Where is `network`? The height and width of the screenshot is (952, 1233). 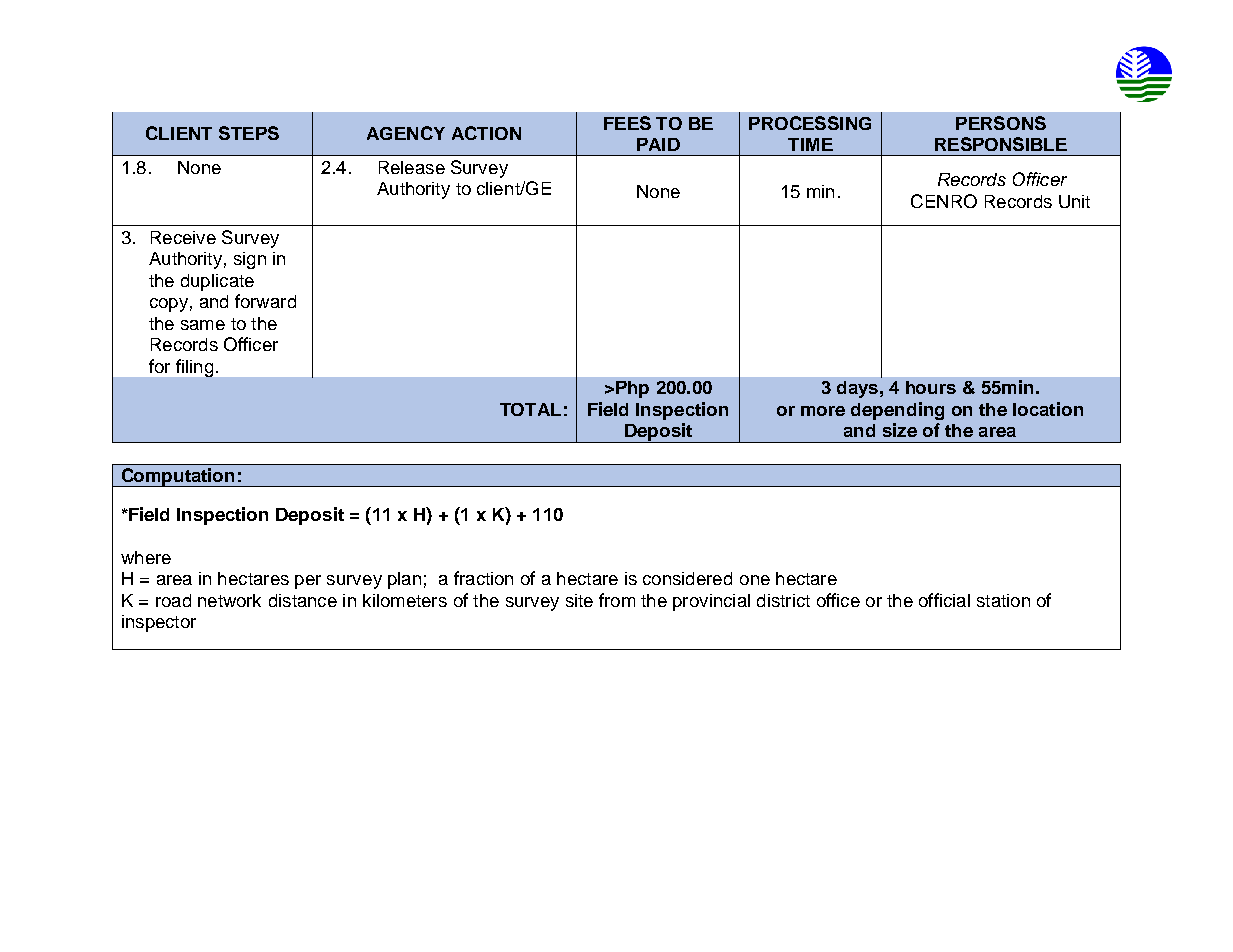 network is located at coordinates (229, 600).
